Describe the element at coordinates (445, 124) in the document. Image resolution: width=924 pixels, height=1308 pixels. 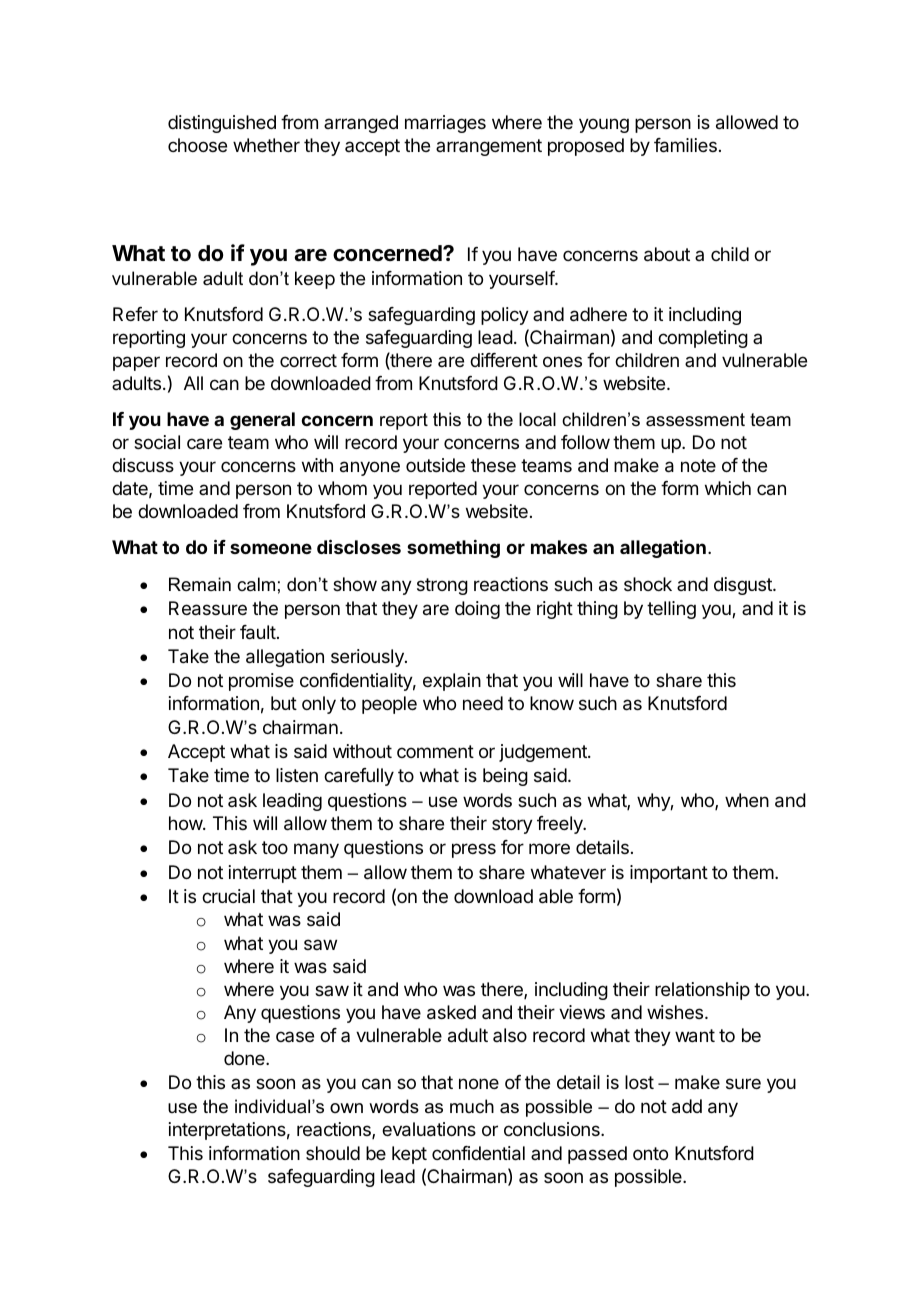
I see `marriages` at that location.
